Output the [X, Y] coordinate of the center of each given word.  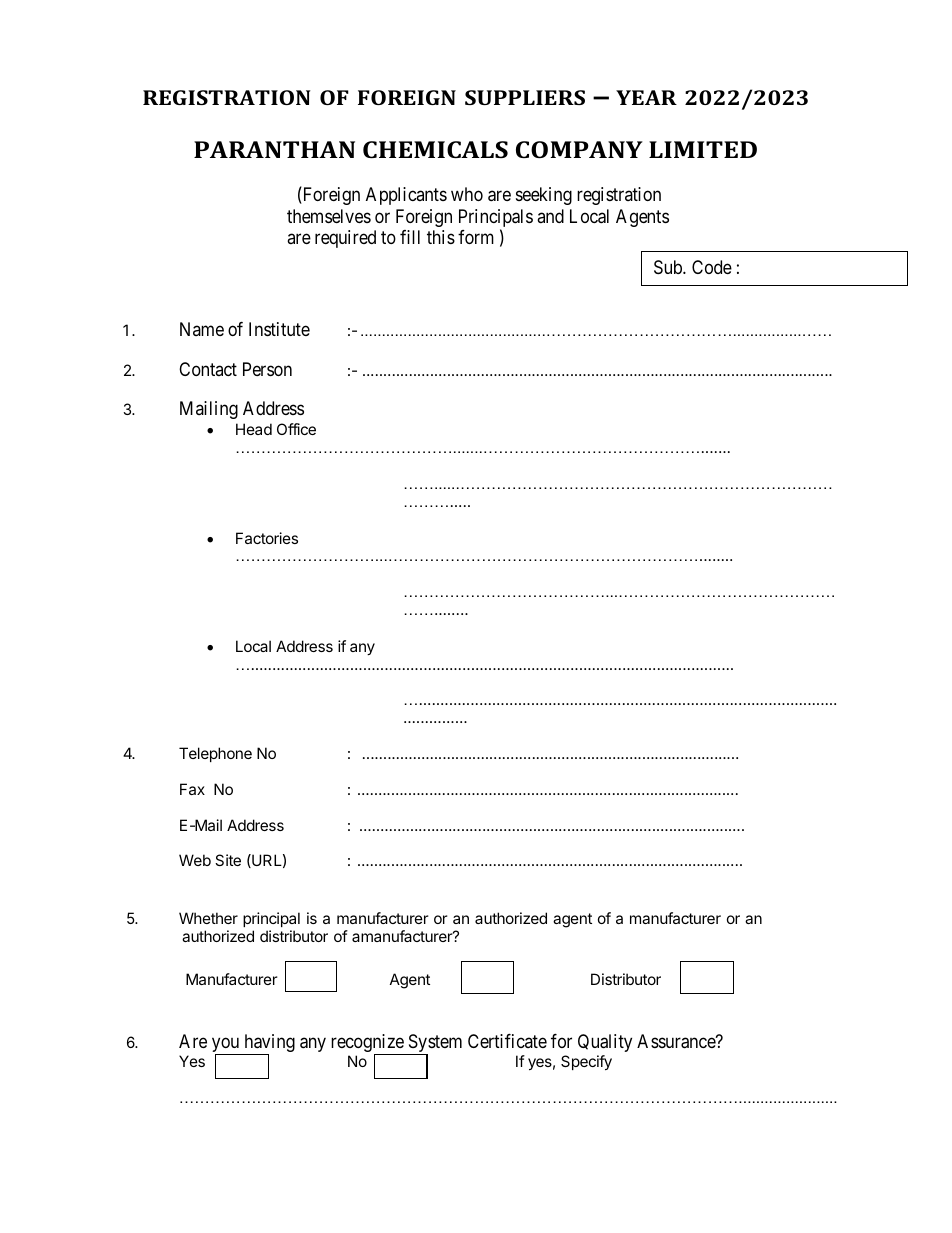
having [268, 1044]
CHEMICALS [435, 149]
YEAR [646, 97]
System [434, 1044]
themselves [329, 216]
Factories [267, 538]
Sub [669, 267]
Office [296, 429]
